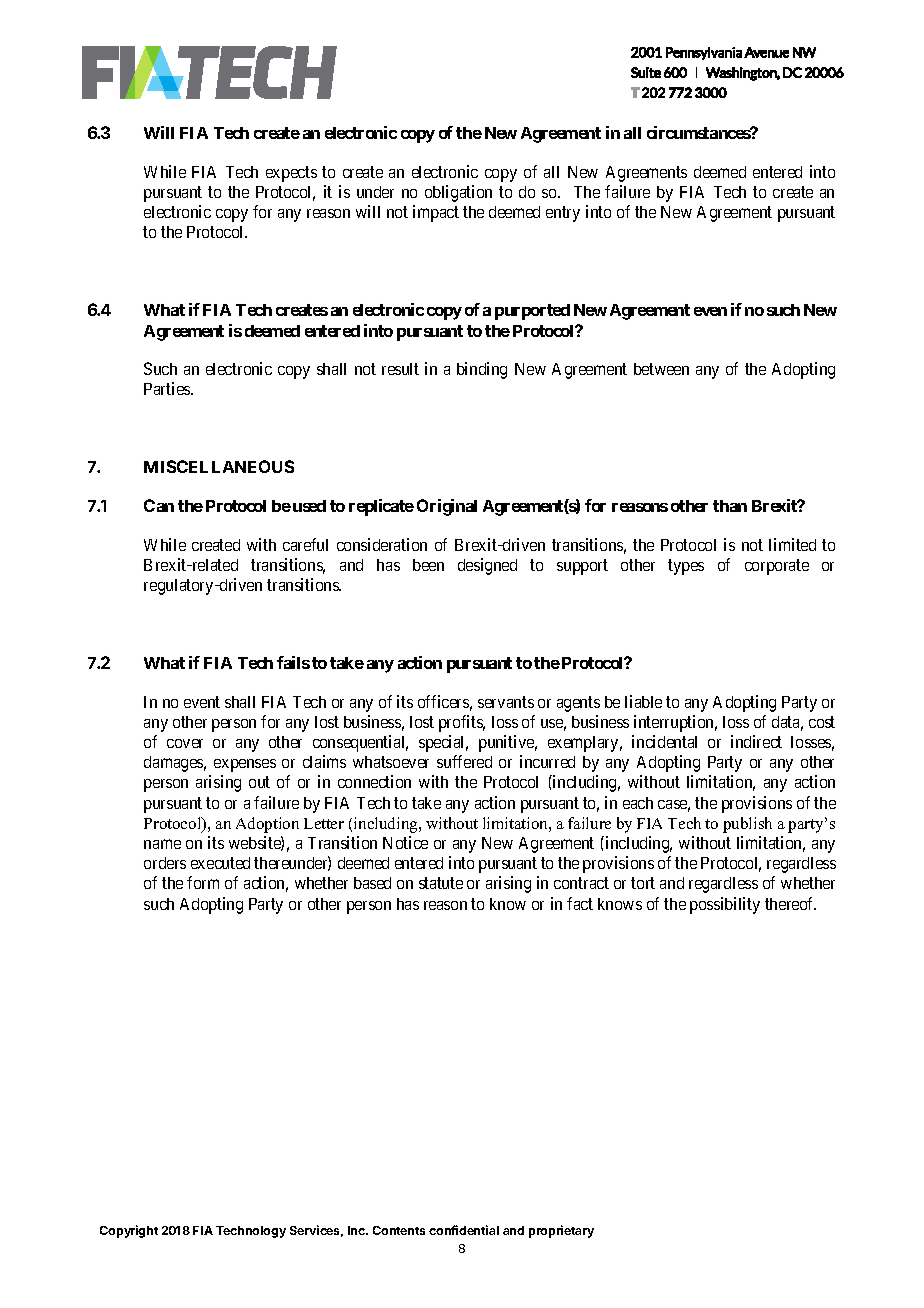 The width and height of the screenshot is (924, 1308). What do you see at coordinates (464, 1230) in the screenshot?
I see `confidential` at bounding box center [464, 1230].
